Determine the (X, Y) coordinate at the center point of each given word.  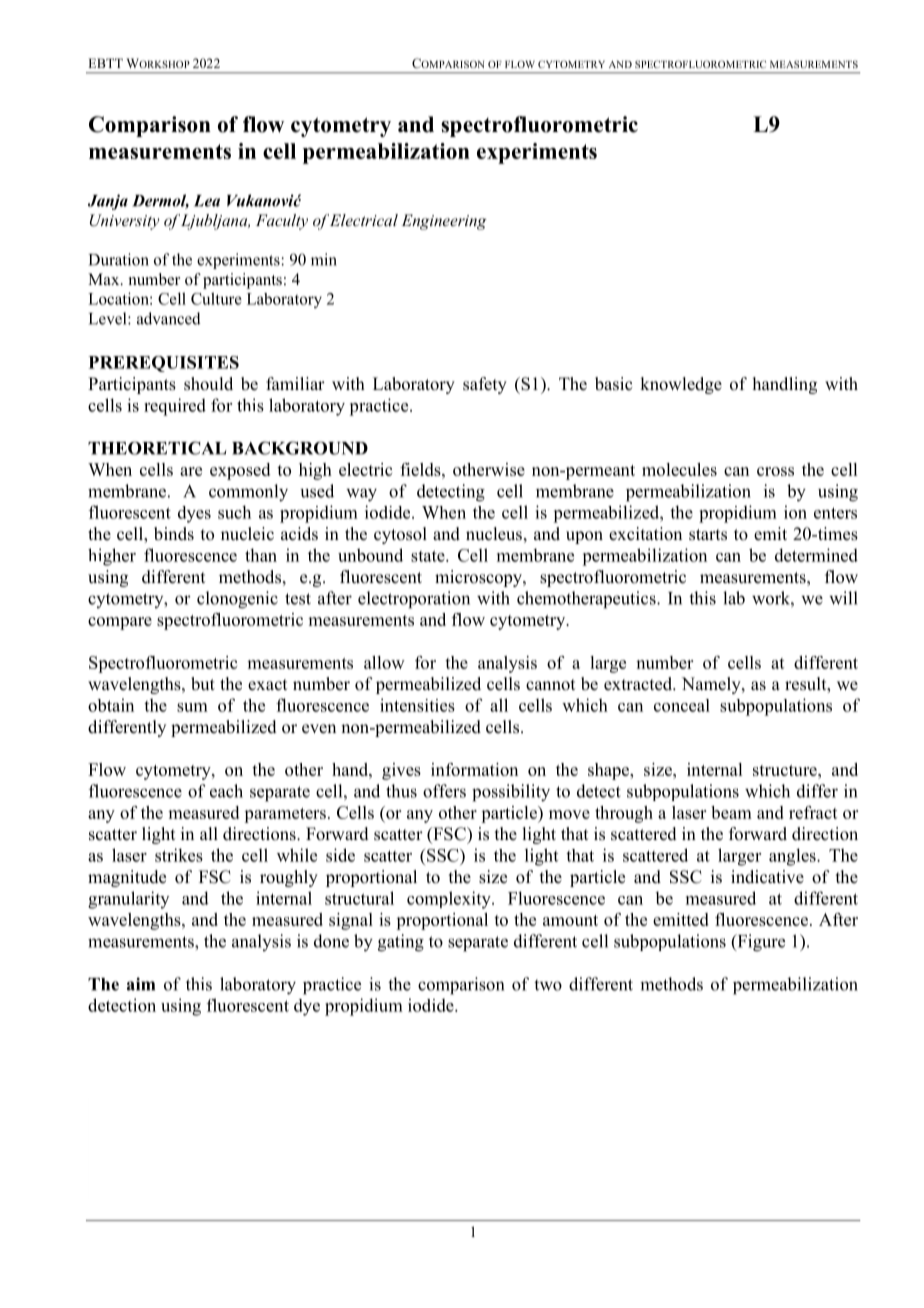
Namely (712, 685)
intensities (417, 705)
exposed (240, 471)
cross (775, 471)
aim (141, 984)
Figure (760, 943)
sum (192, 707)
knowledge (681, 385)
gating (401, 943)
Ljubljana (215, 222)
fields (421, 469)
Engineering (444, 222)
